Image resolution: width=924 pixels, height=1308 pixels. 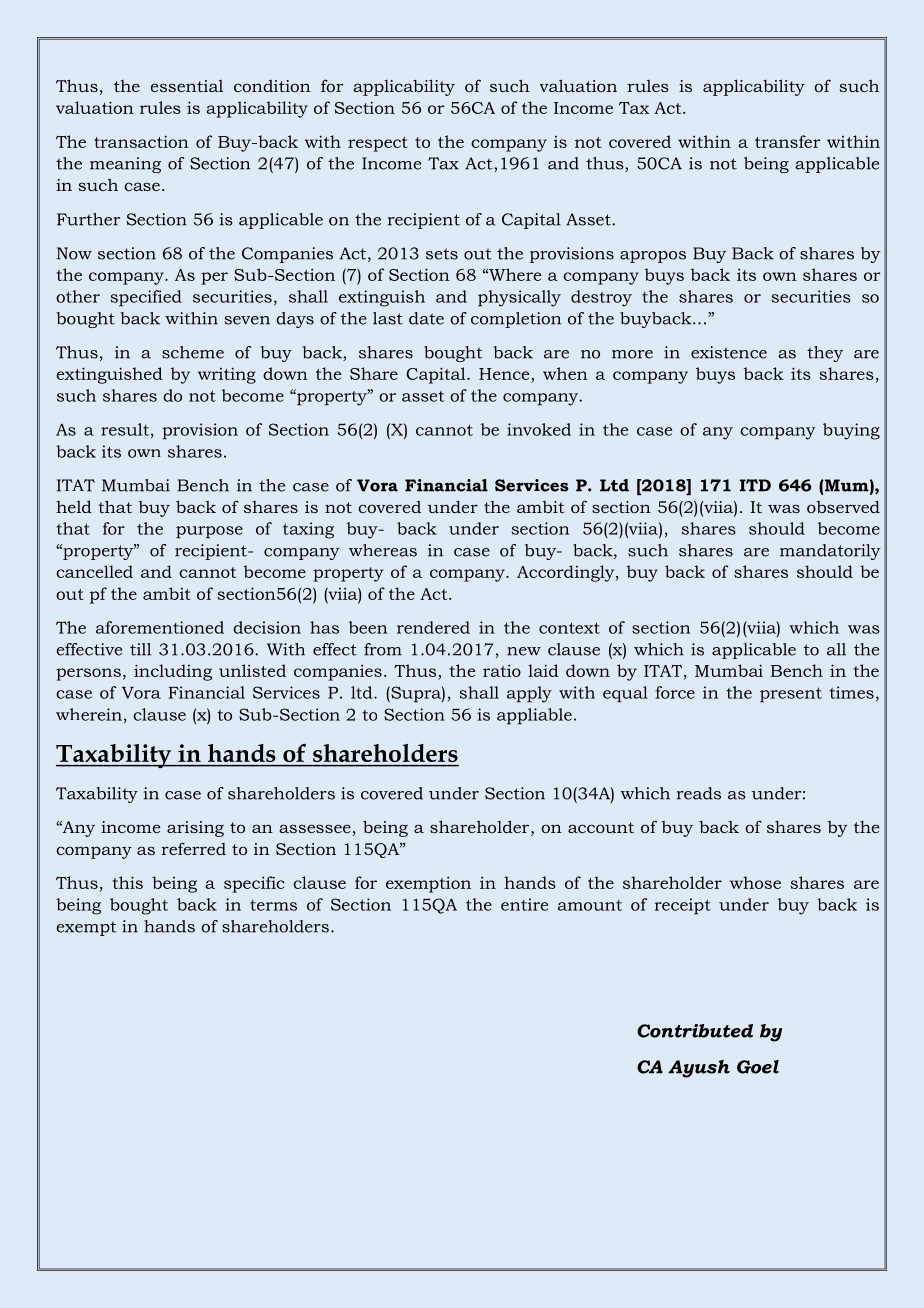 What do you see at coordinates (755, 882) in the image?
I see `whose` at bounding box center [755, 882].
